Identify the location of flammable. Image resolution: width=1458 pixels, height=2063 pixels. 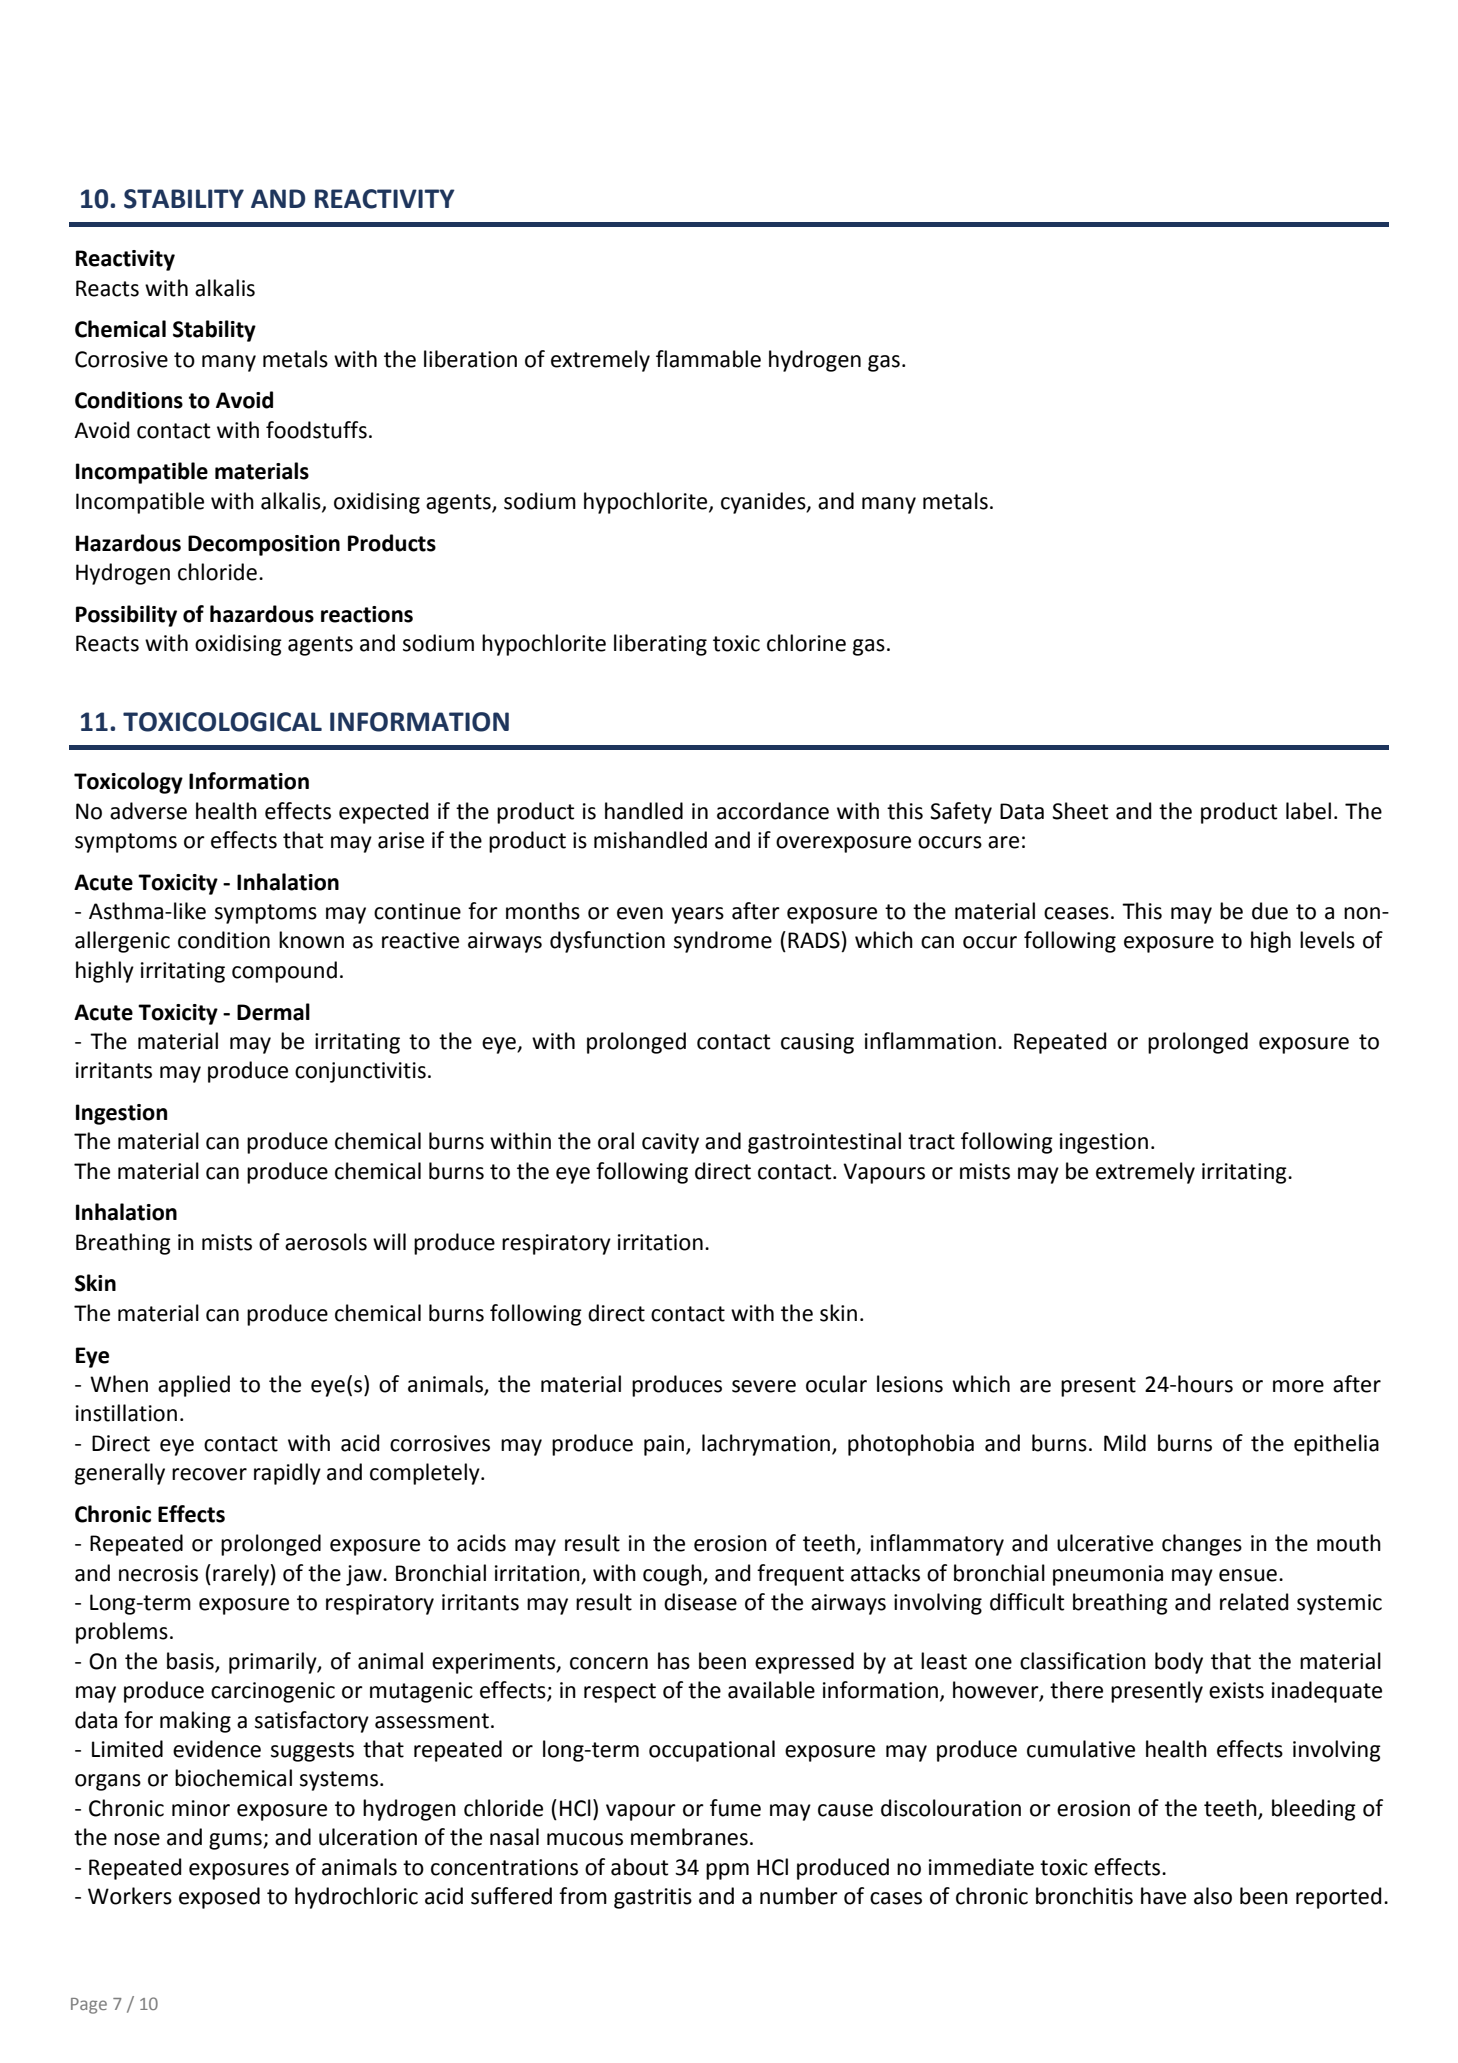
(708, 359).
